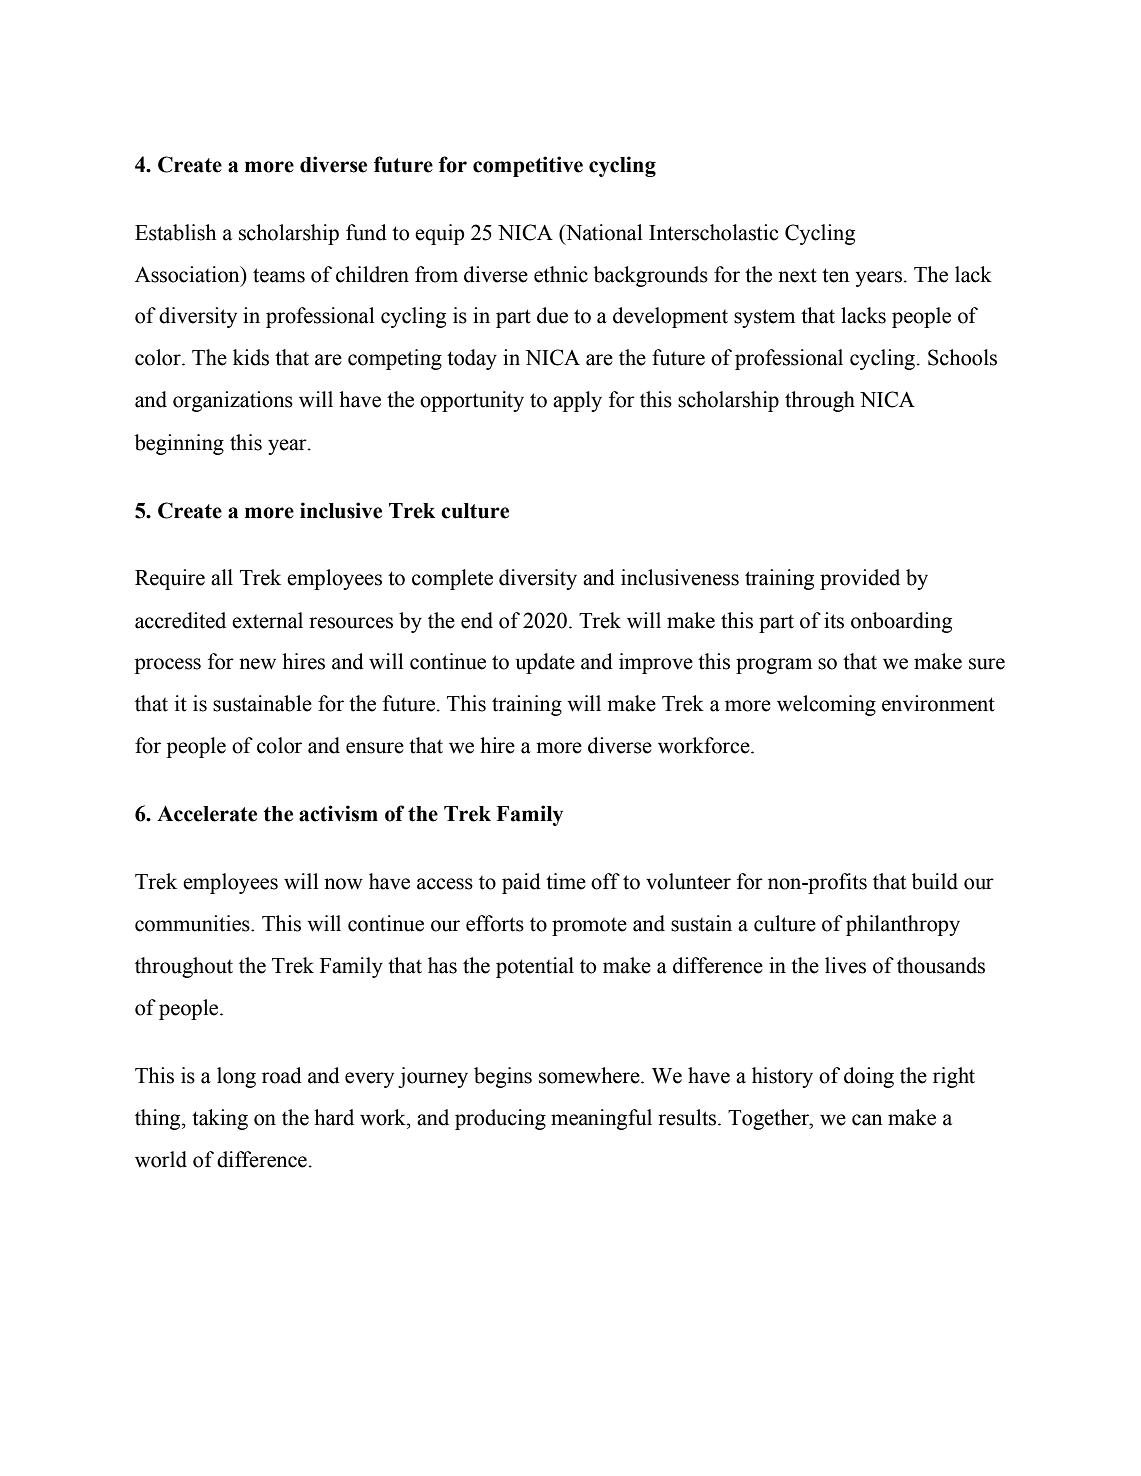 The height and width of the image is (1476, 1141). What do you see at coordinates (528, 166) in the image?
I see `competitive` at bounding box center [528, 166].
